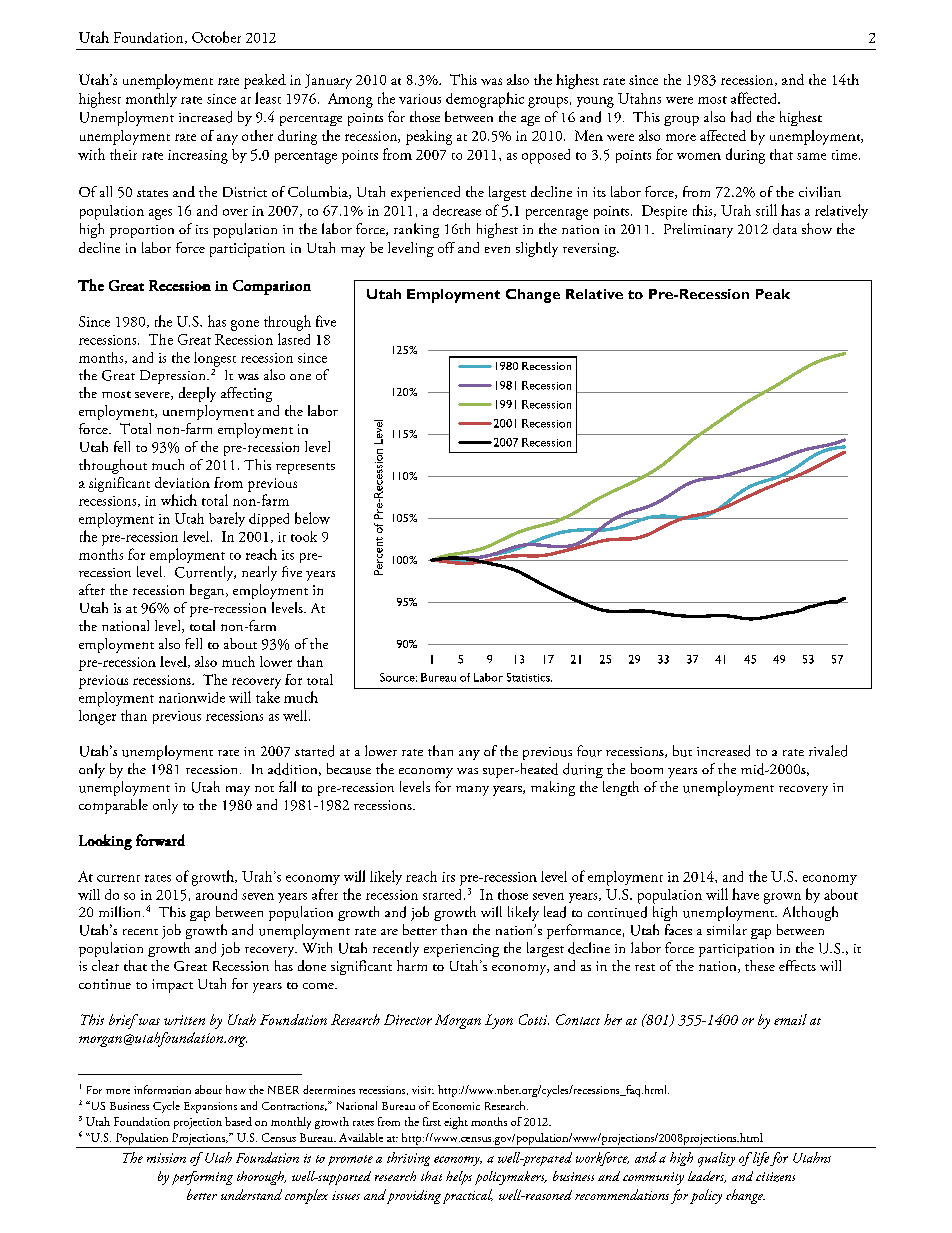 The image size is (952, 1233). Describe the element at coordinates (208, 591) in the document. I see `began` at that location.
